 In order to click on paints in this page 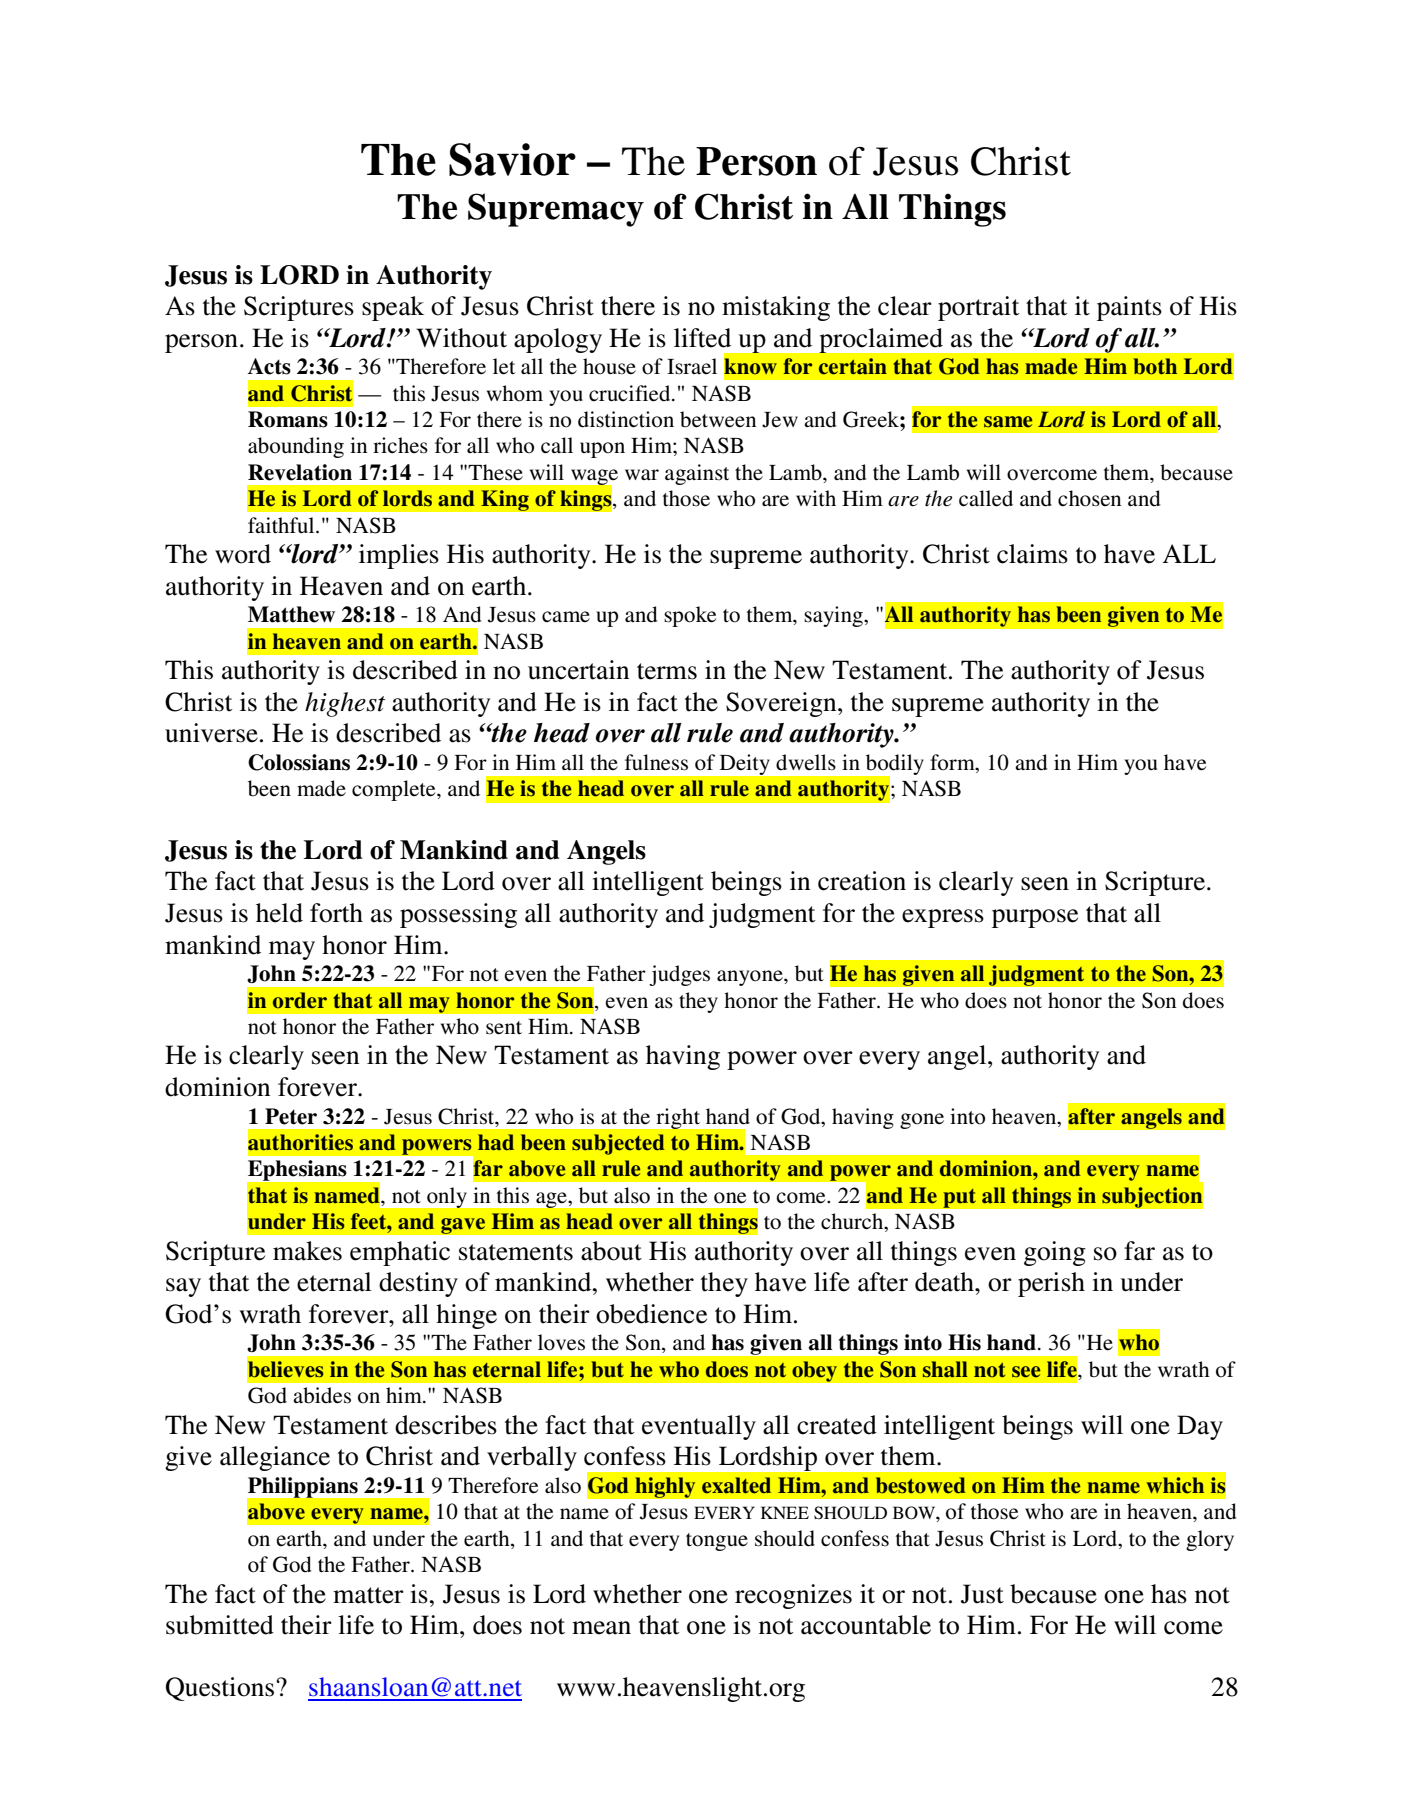, I will do `click(1129, 308)`.
